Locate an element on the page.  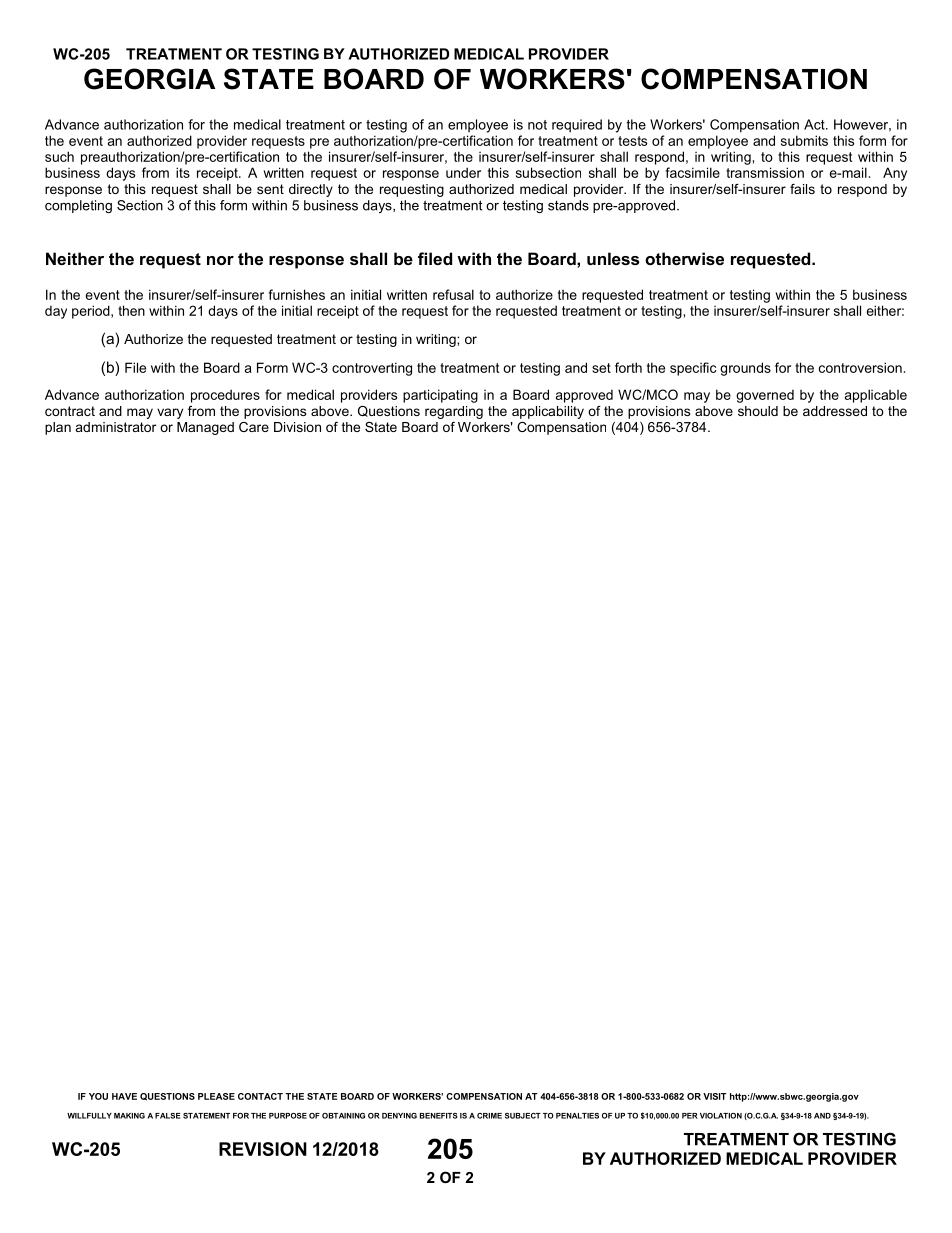
regarding is located at coordinates (454, 412).
